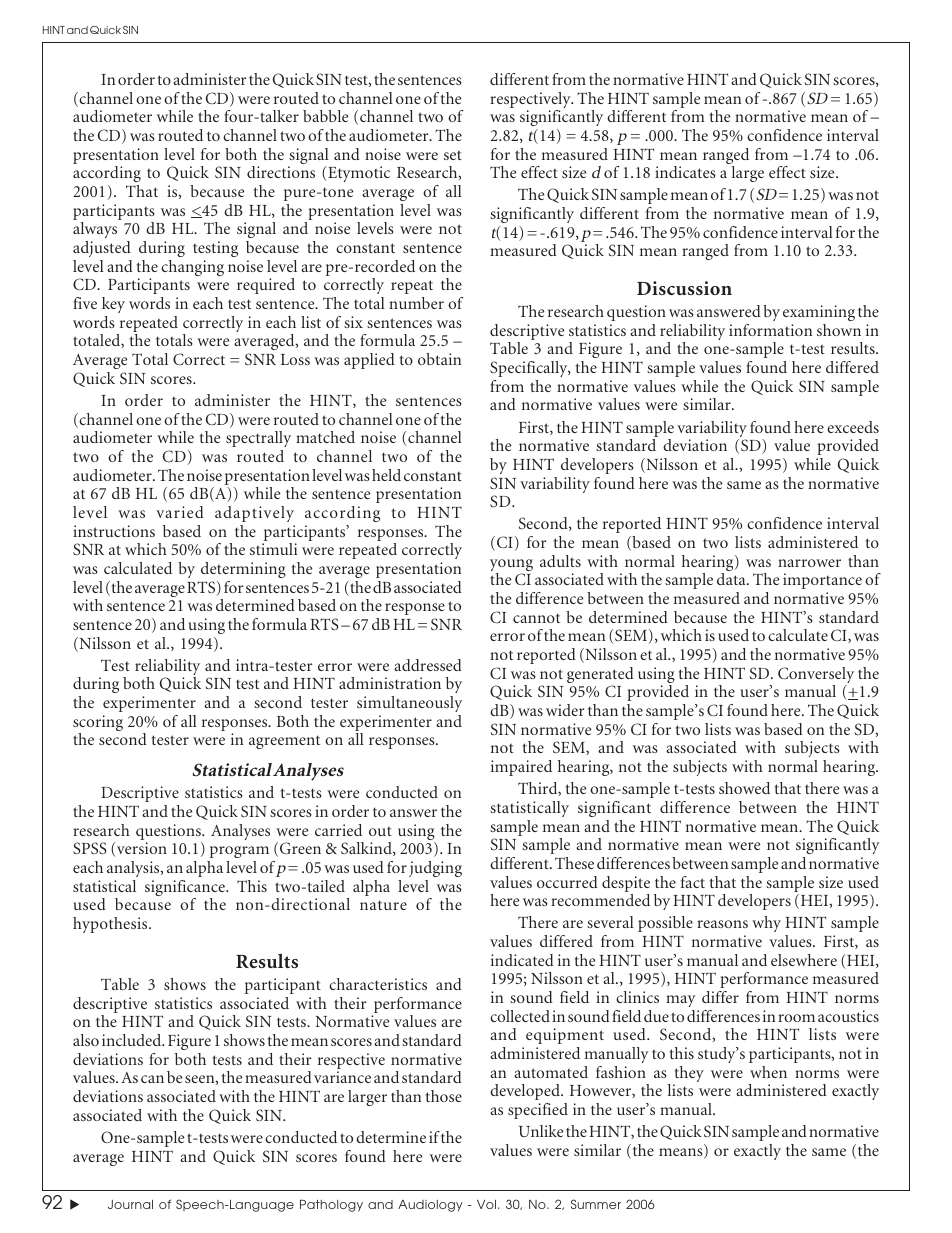 This document has width=952, height=1233. Describe the element at coordinates (111, 925) in the document. I see `hypothesis` at that location.
